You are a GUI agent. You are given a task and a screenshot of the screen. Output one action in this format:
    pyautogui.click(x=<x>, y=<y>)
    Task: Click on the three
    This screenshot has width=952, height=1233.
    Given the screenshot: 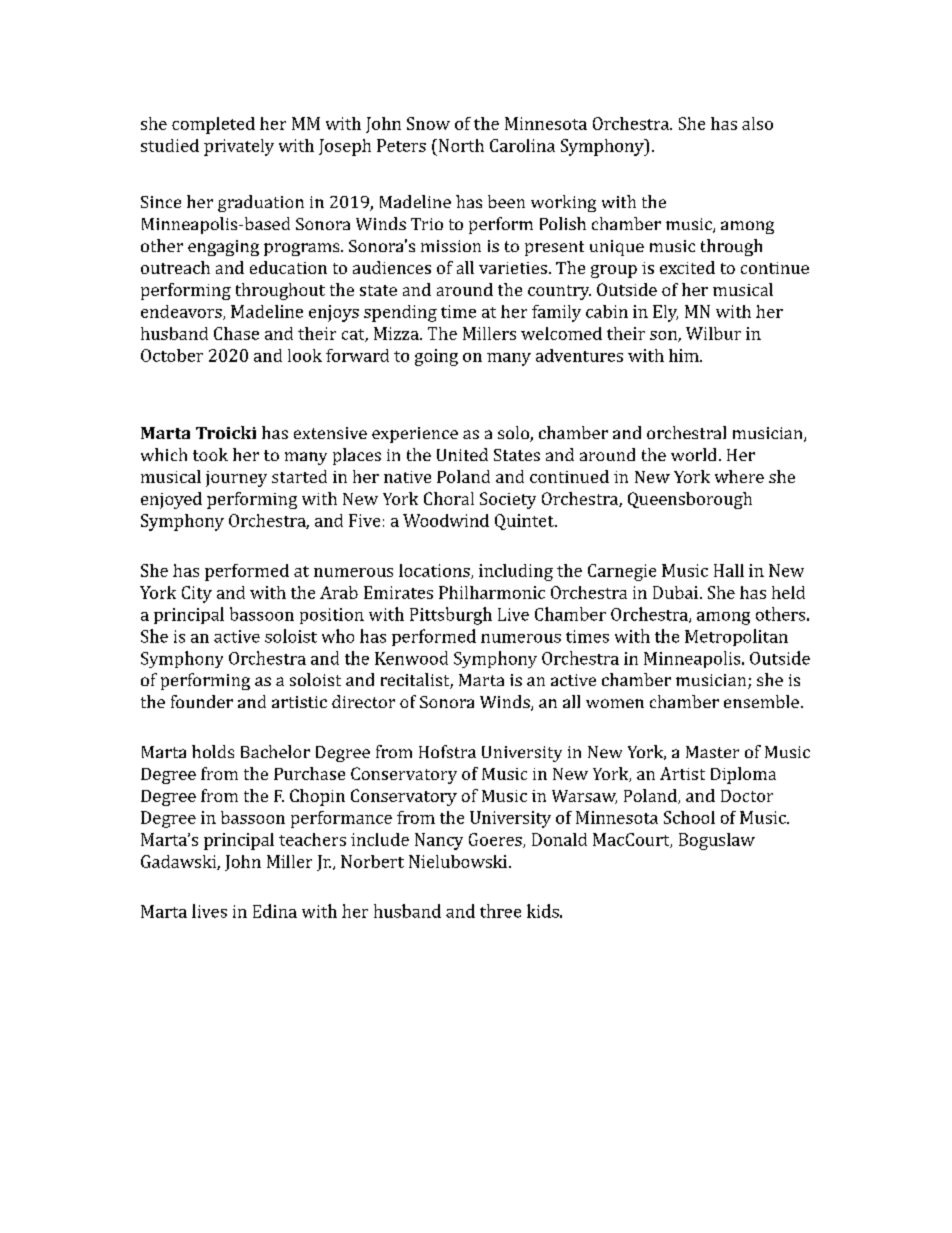 What is the action you would take?
    pyautogui.click(x=500, y=911)
